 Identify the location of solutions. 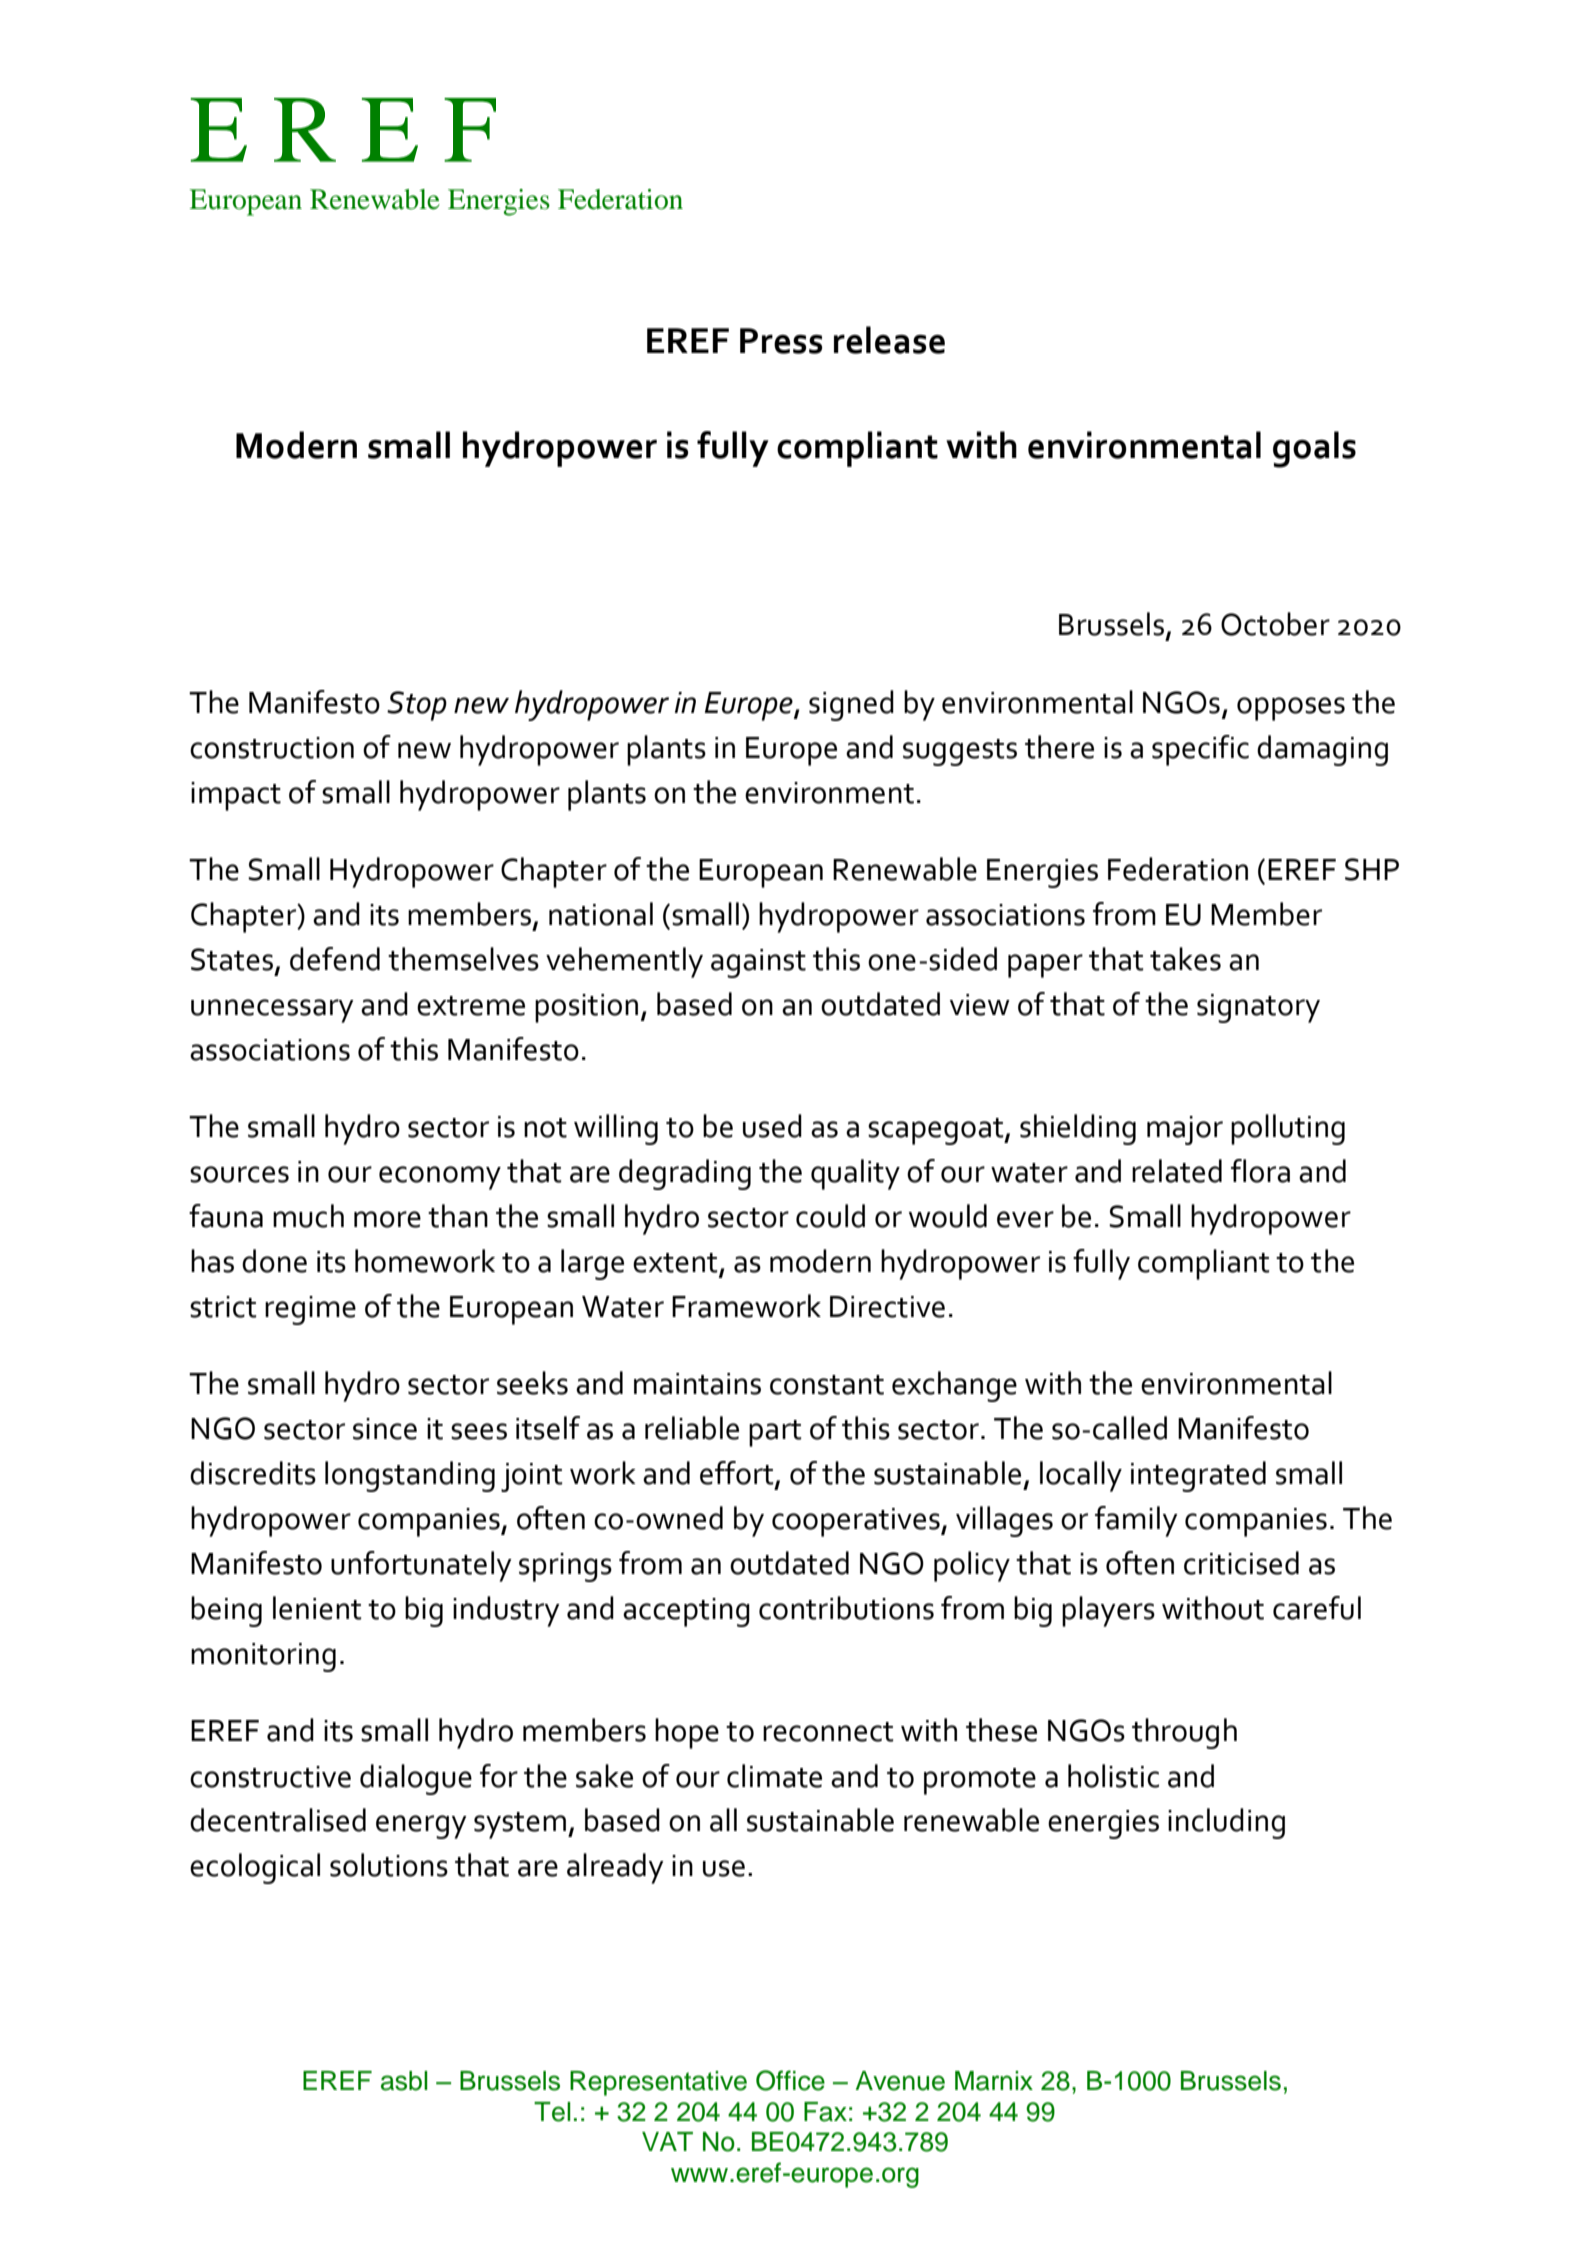
(389, 1865).
